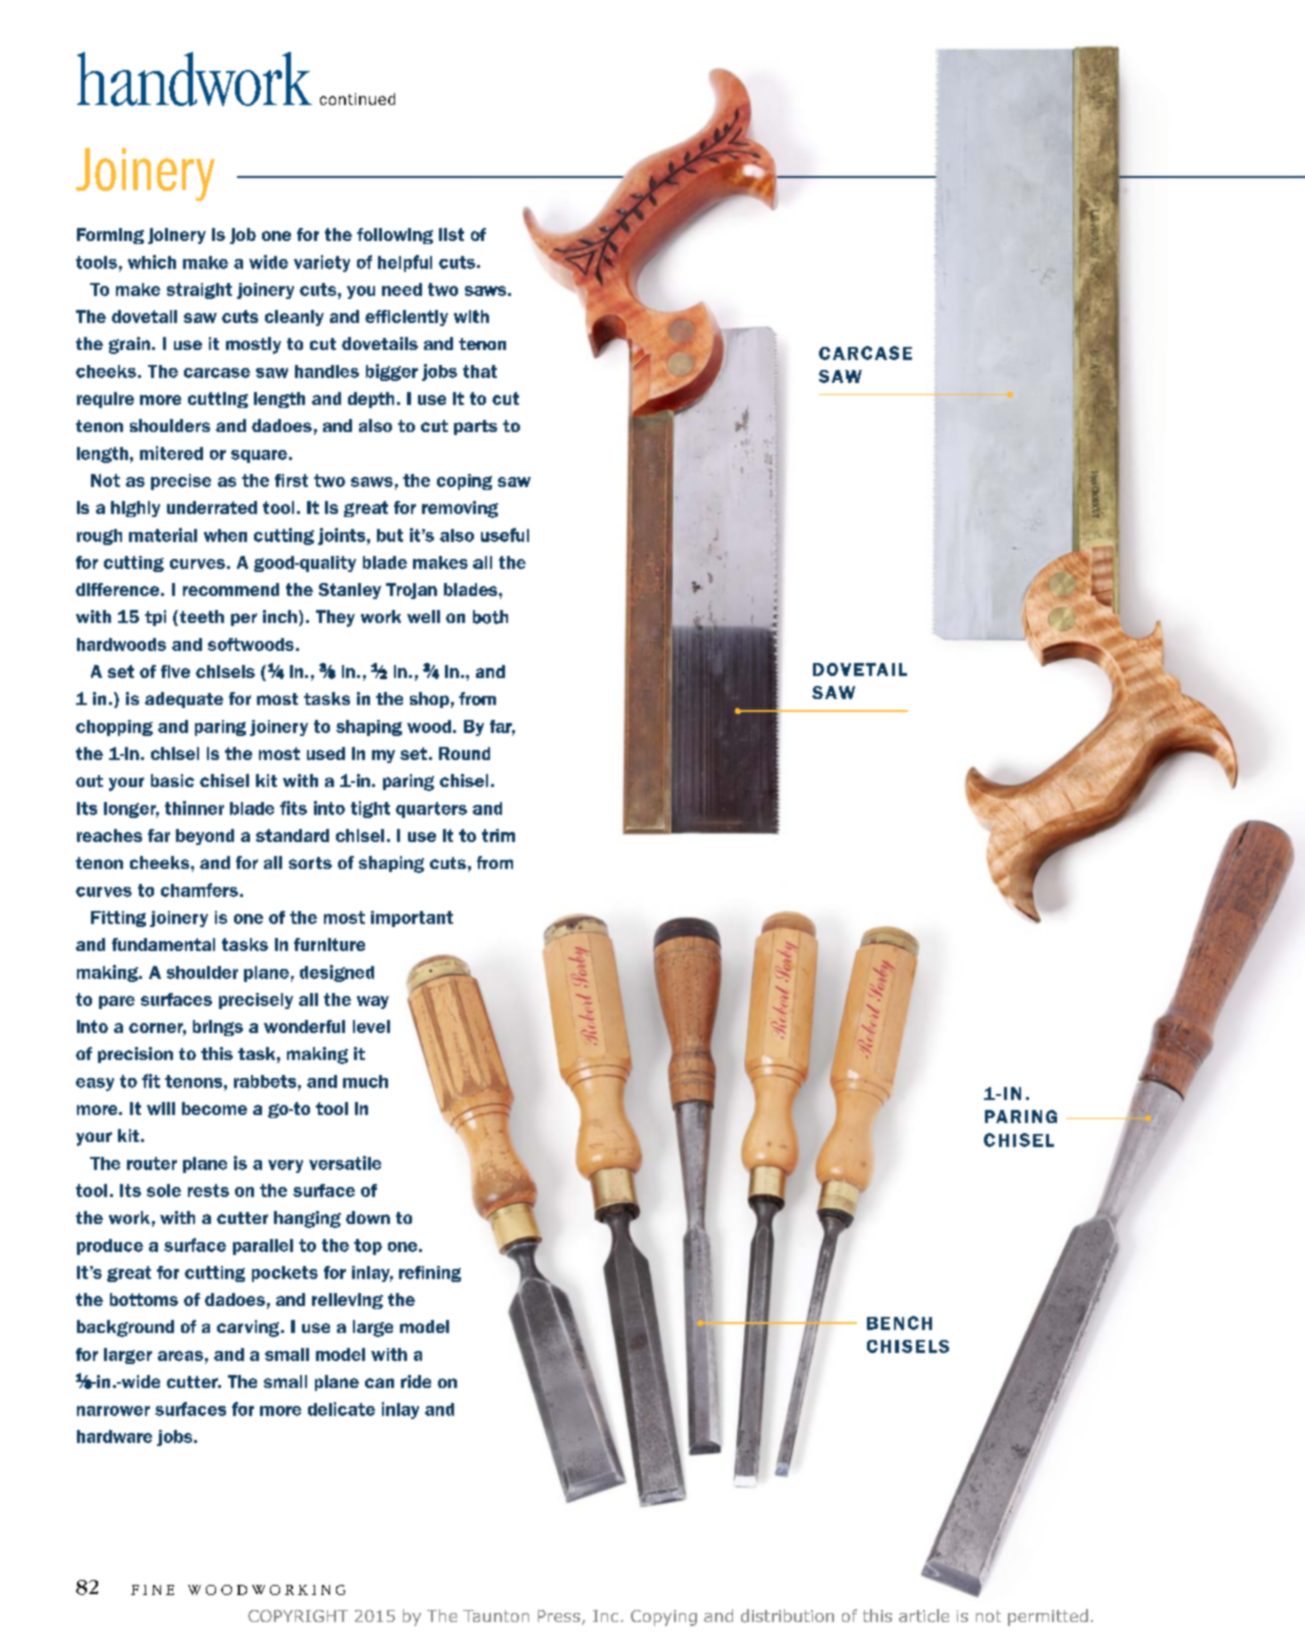 The width and height of the page is (1305, 1645). Describe the element at coordinates (118, 919) in the page. I see `Fitting` at that location.
